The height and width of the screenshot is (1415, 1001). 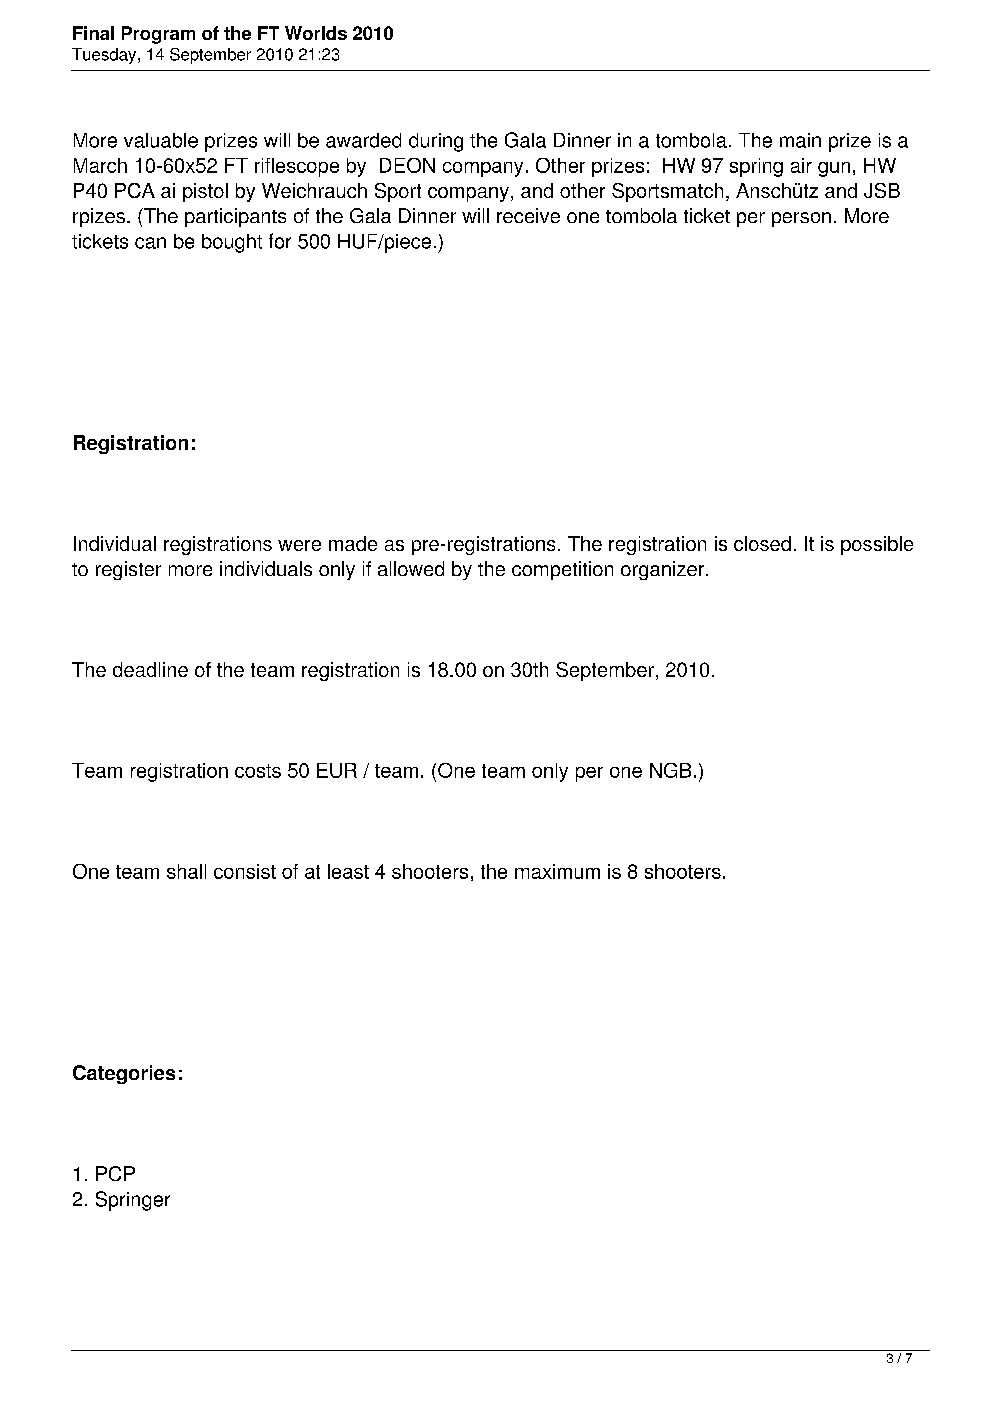 I want to click on during, so click(x=436, y=142).
